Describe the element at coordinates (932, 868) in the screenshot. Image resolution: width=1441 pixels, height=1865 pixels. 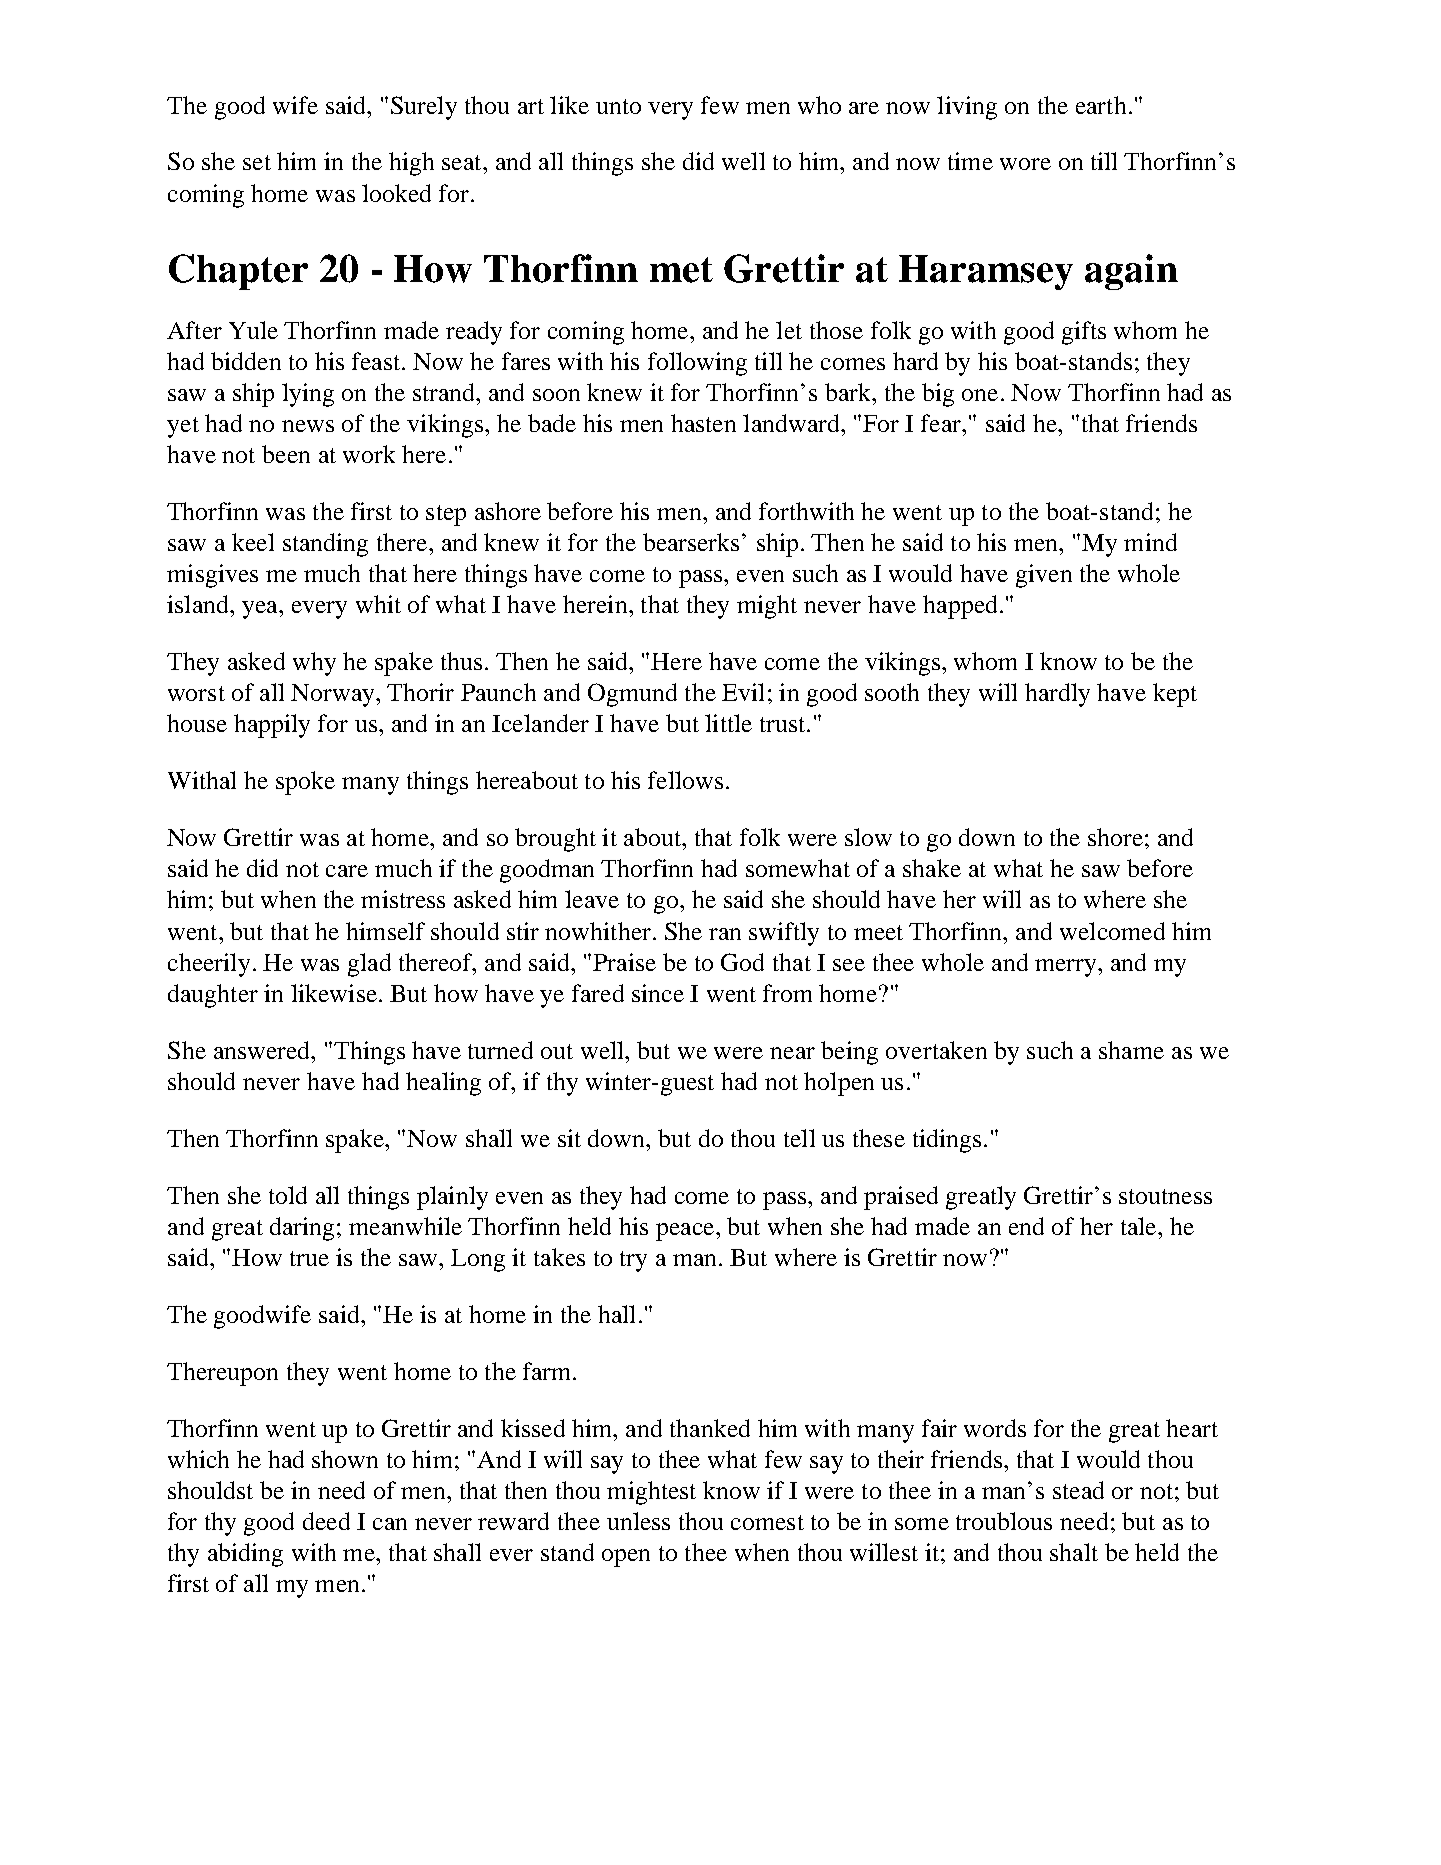
I see `shake` at that location.
